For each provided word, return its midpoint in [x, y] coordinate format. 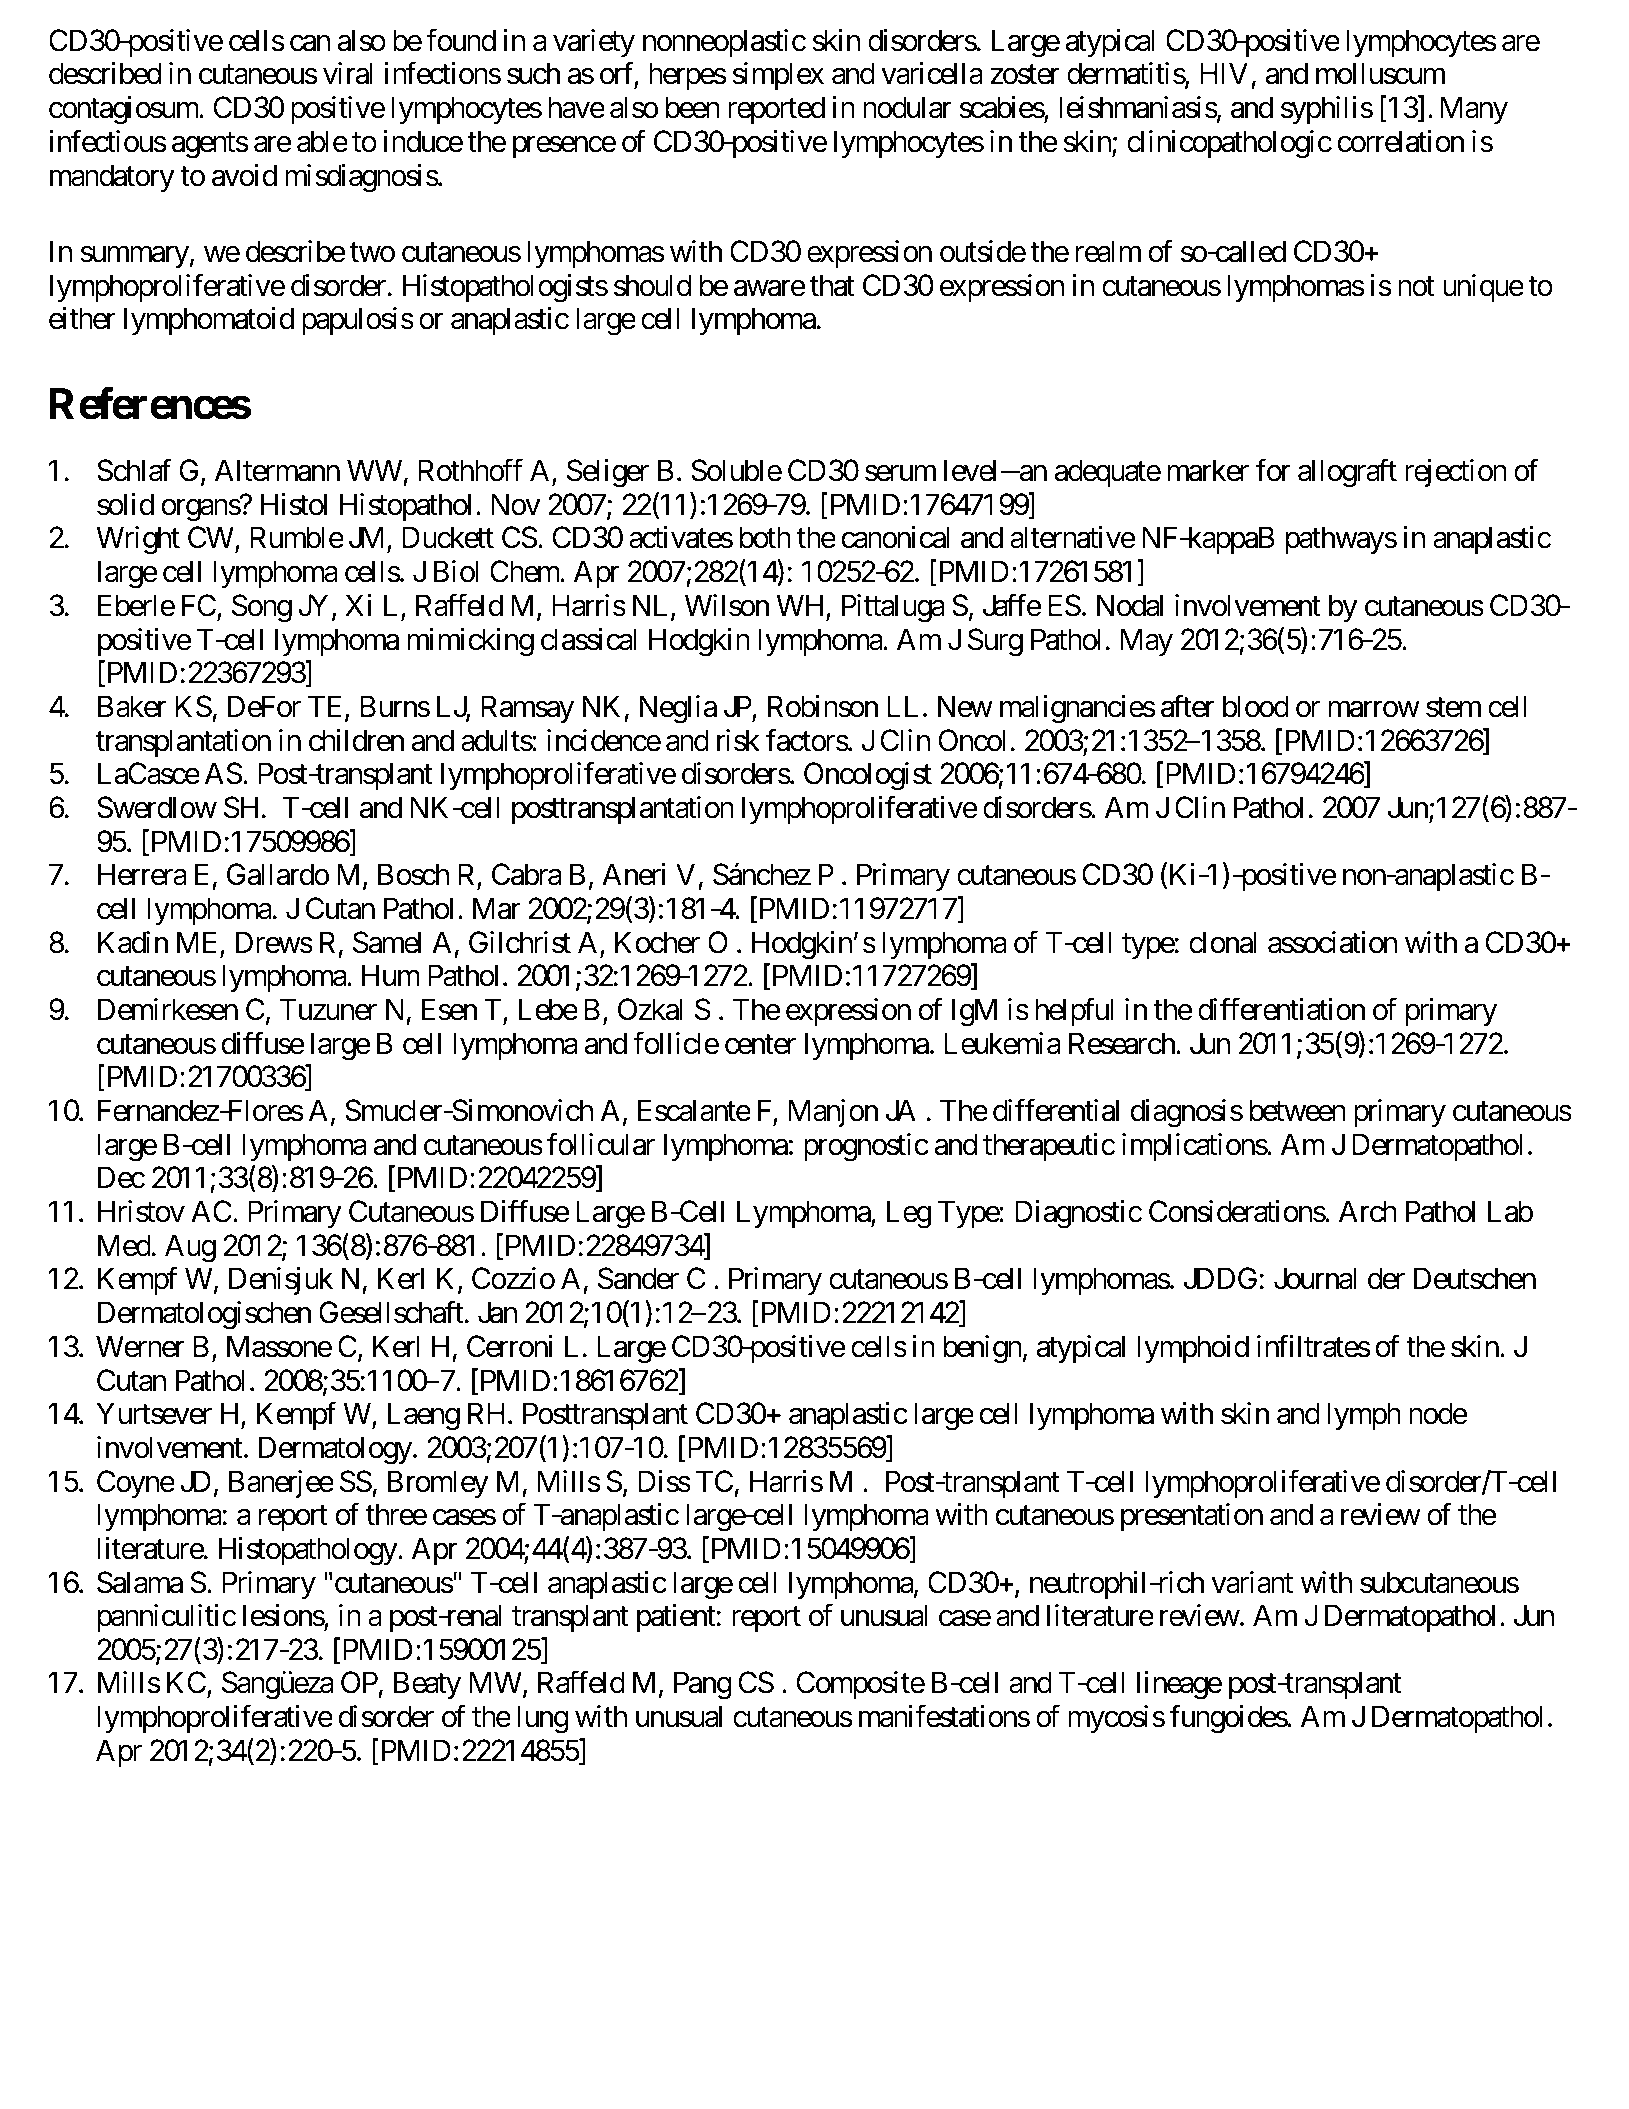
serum [900, 474]
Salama [140, 1582]
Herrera [142, 875]
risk [738, 740]
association [1332, 942]
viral [347, 73]
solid [125, 504]
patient [676, 1618]
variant [1252, 1582]
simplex [778, 76]
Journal [1315, 1278]
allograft [1347, 473]
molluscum [1380, 73]
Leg [909, 1214]
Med [124, 1245]
